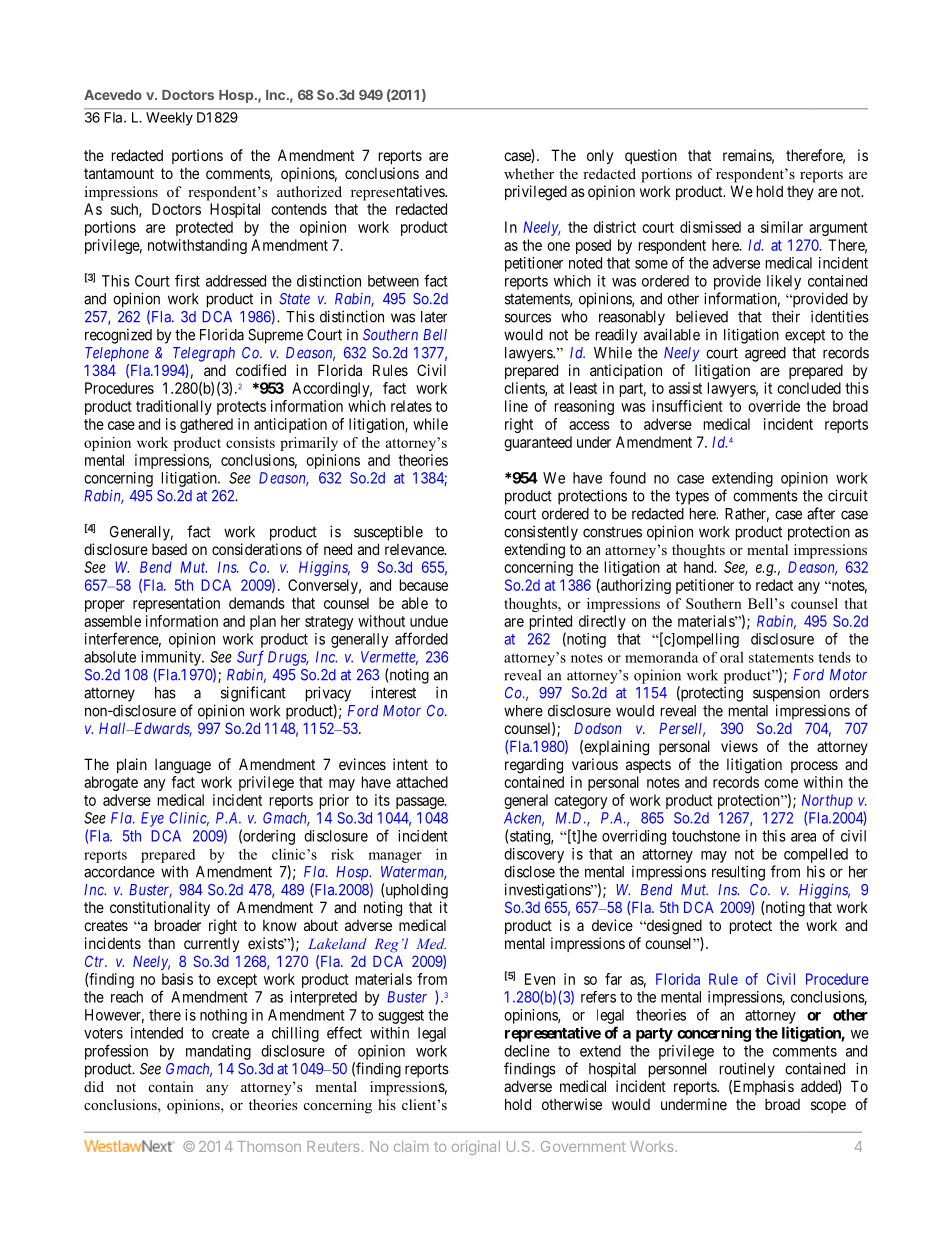 Image resolution: width=952 pixels, height=1233 pixels. I want to click on original, so click(476, 1148).
